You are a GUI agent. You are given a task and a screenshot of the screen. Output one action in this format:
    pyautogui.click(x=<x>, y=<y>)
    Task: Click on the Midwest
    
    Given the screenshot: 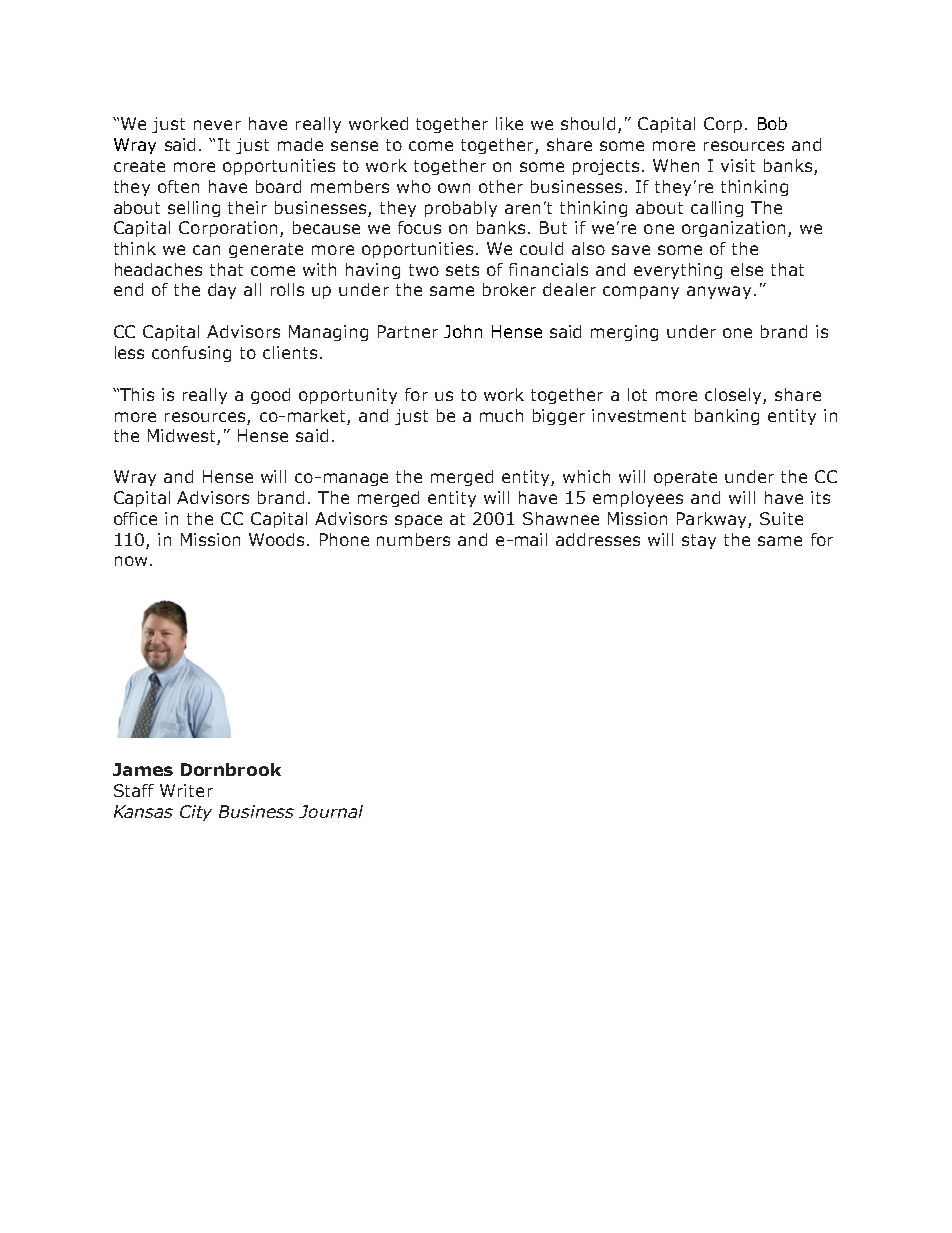 What is the action you would take?
    pyautogui.click(x=183, y=437)
